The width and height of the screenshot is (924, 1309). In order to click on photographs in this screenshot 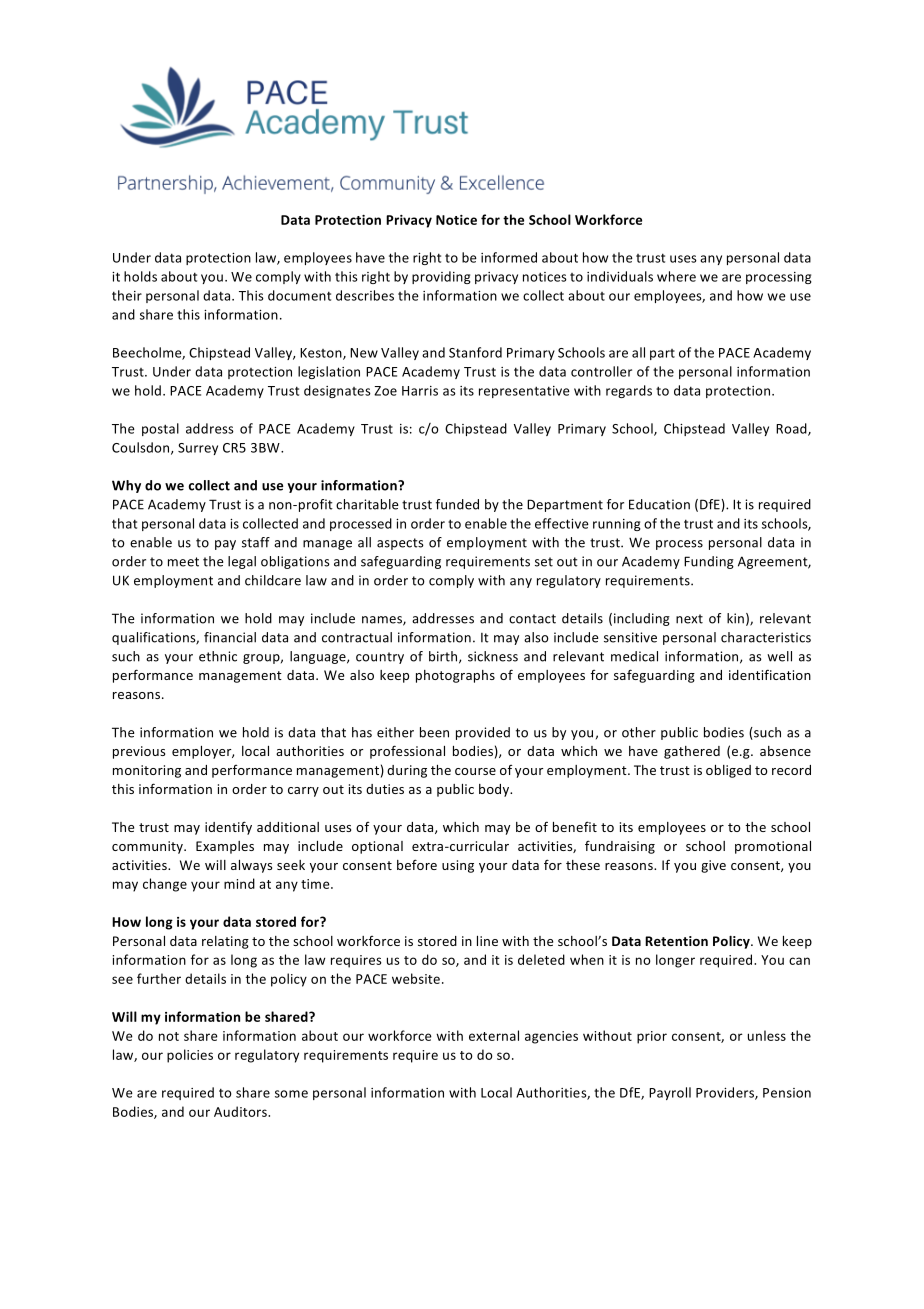, I will do `click(455, 676)`.
